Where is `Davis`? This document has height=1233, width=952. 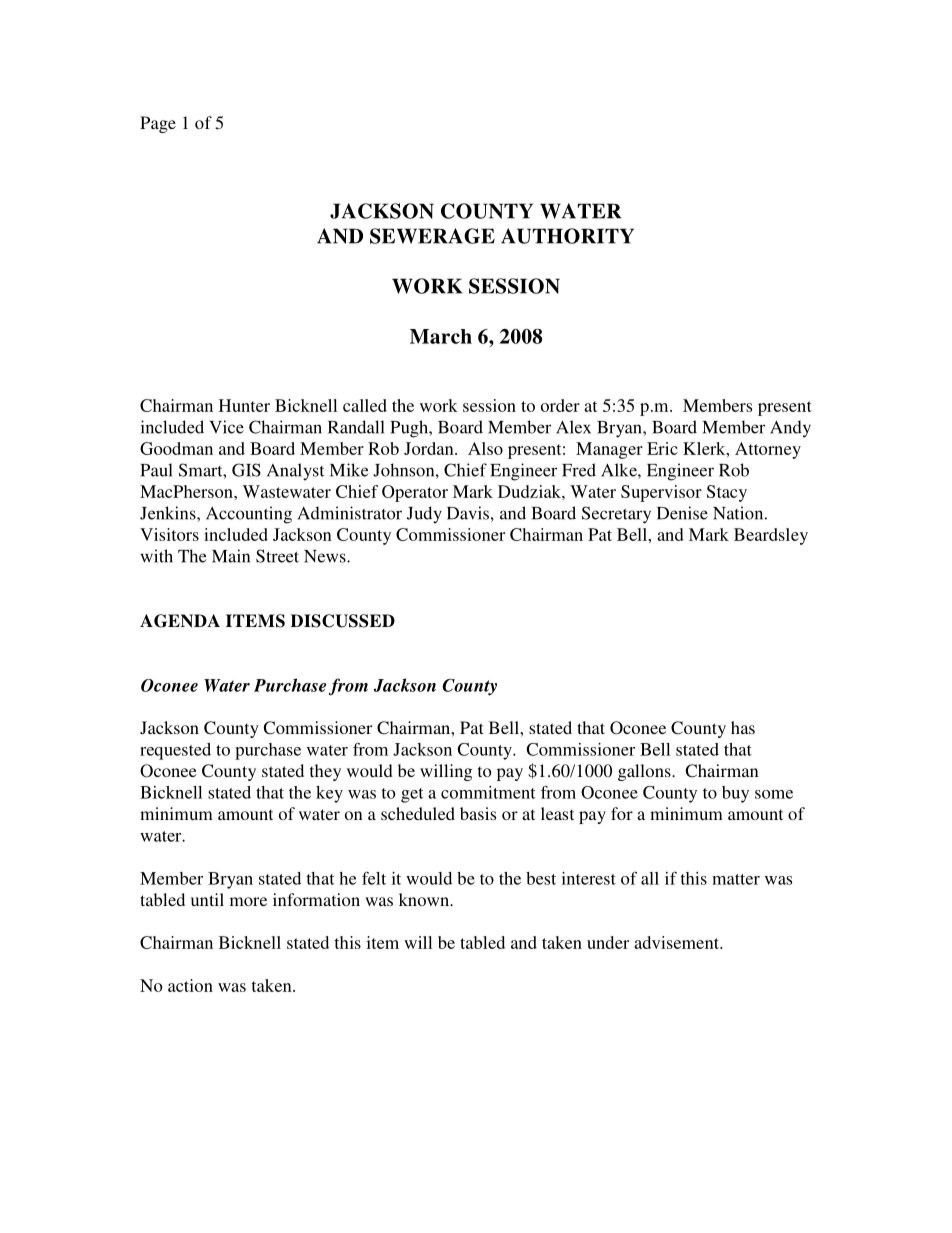 Davis is located at coordinates (468, 513).
